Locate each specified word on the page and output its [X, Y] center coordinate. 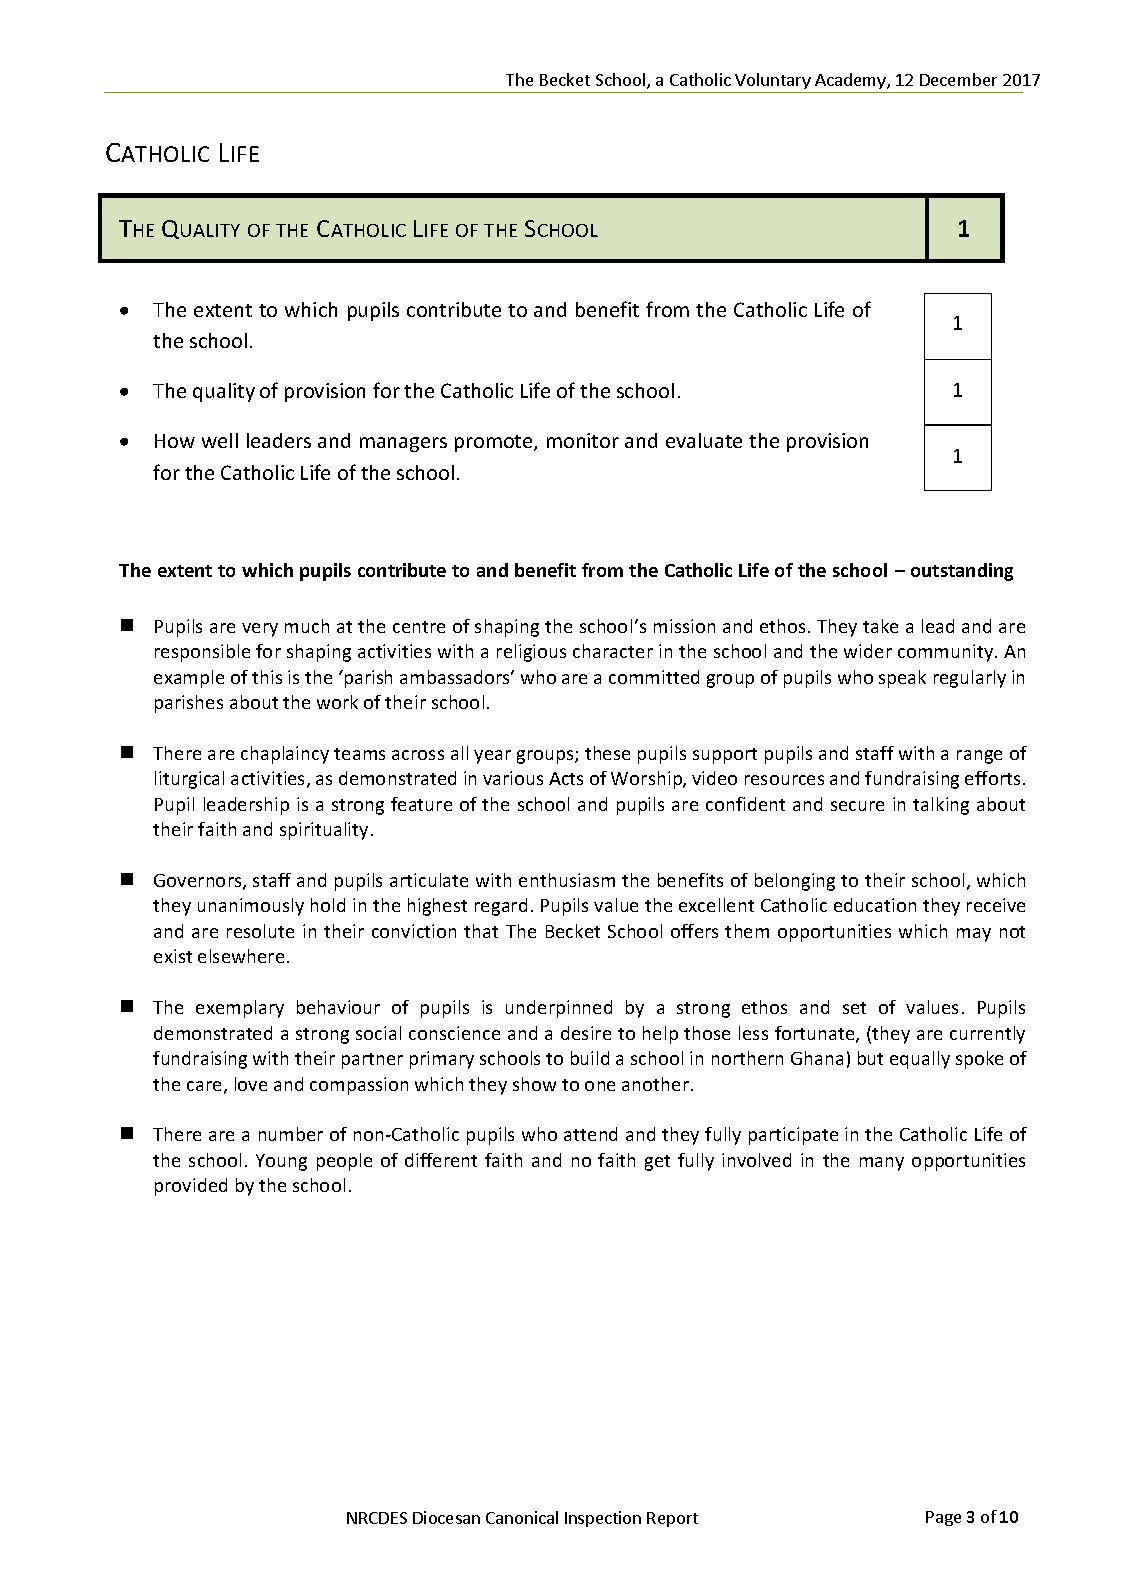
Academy [850, 83]
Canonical [522, 1517]
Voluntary [773, 83]
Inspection [603, 1519]
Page [943, 1518]
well [220, 440]
